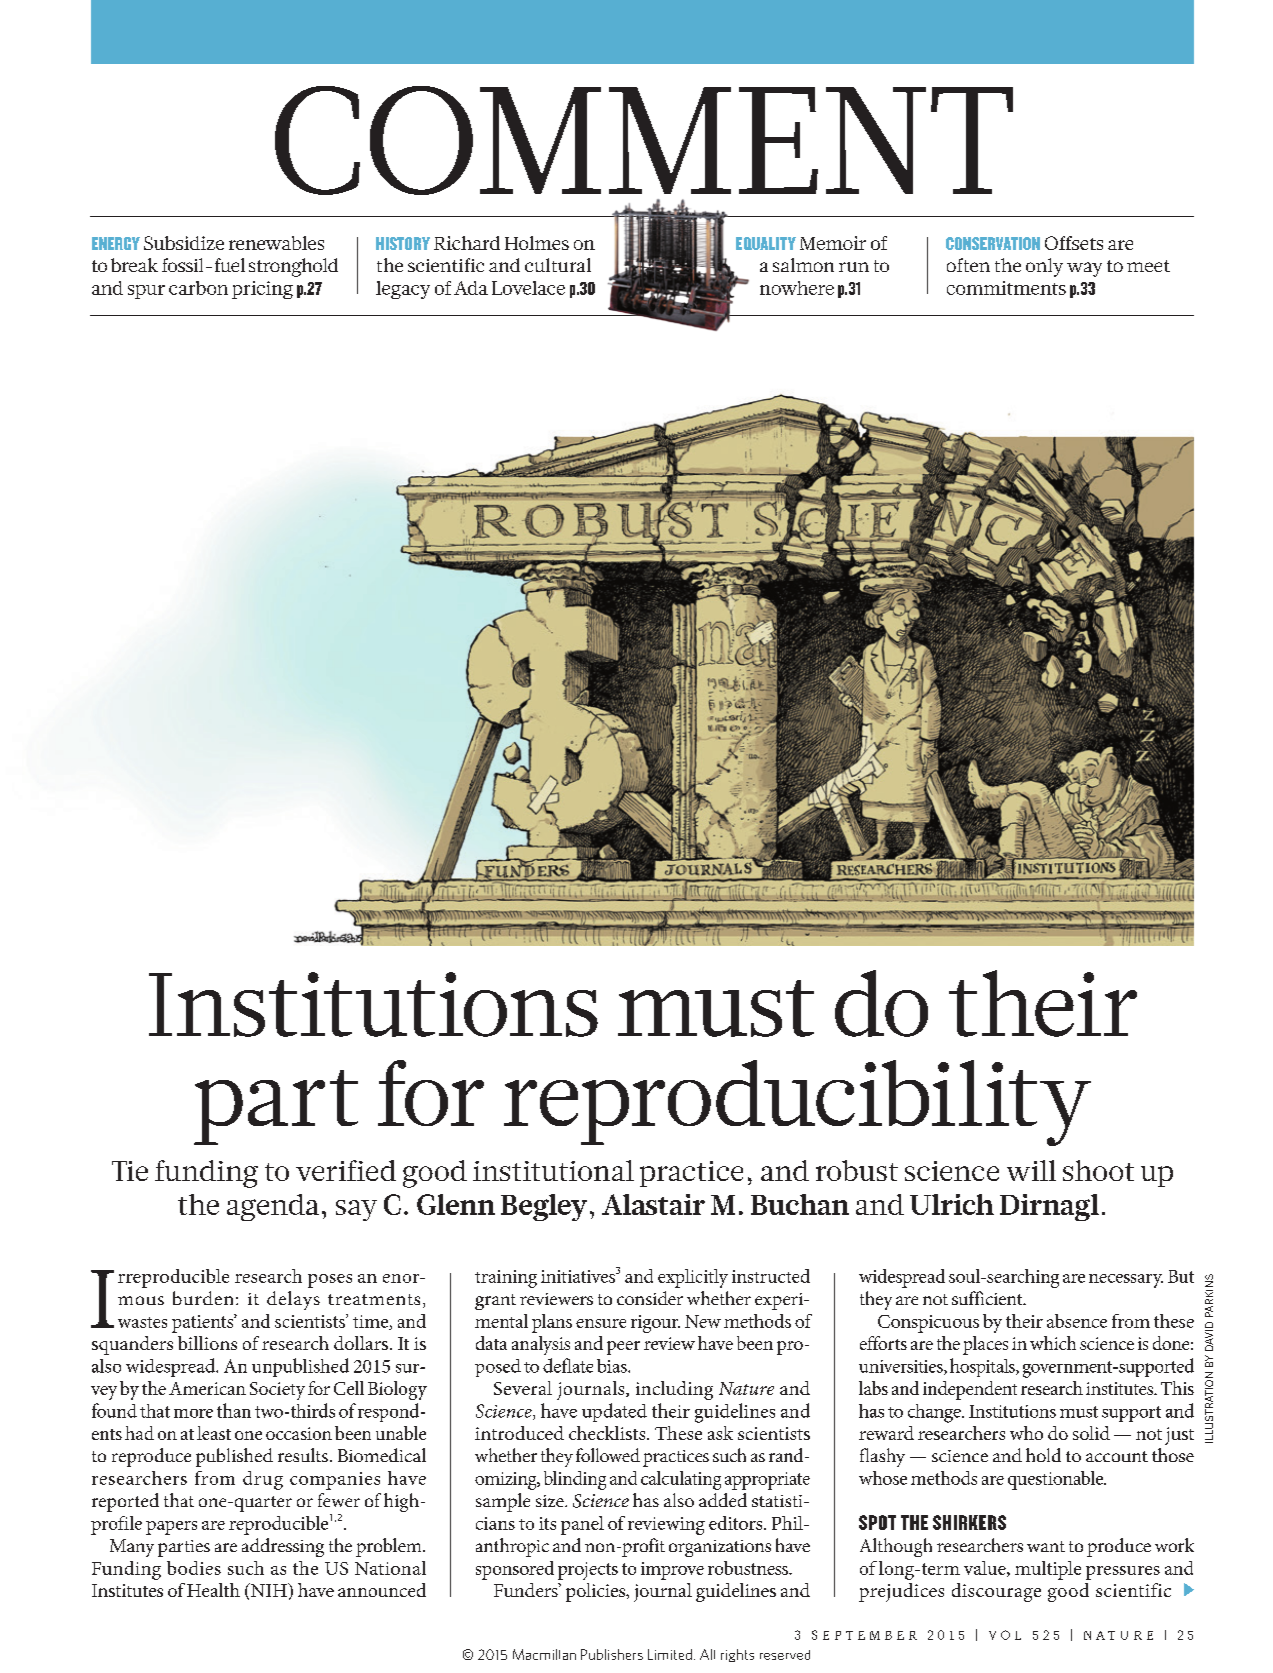 The height and width of the document is (1673, 1273). I want to click on explicitly, so click(693, 1278).
